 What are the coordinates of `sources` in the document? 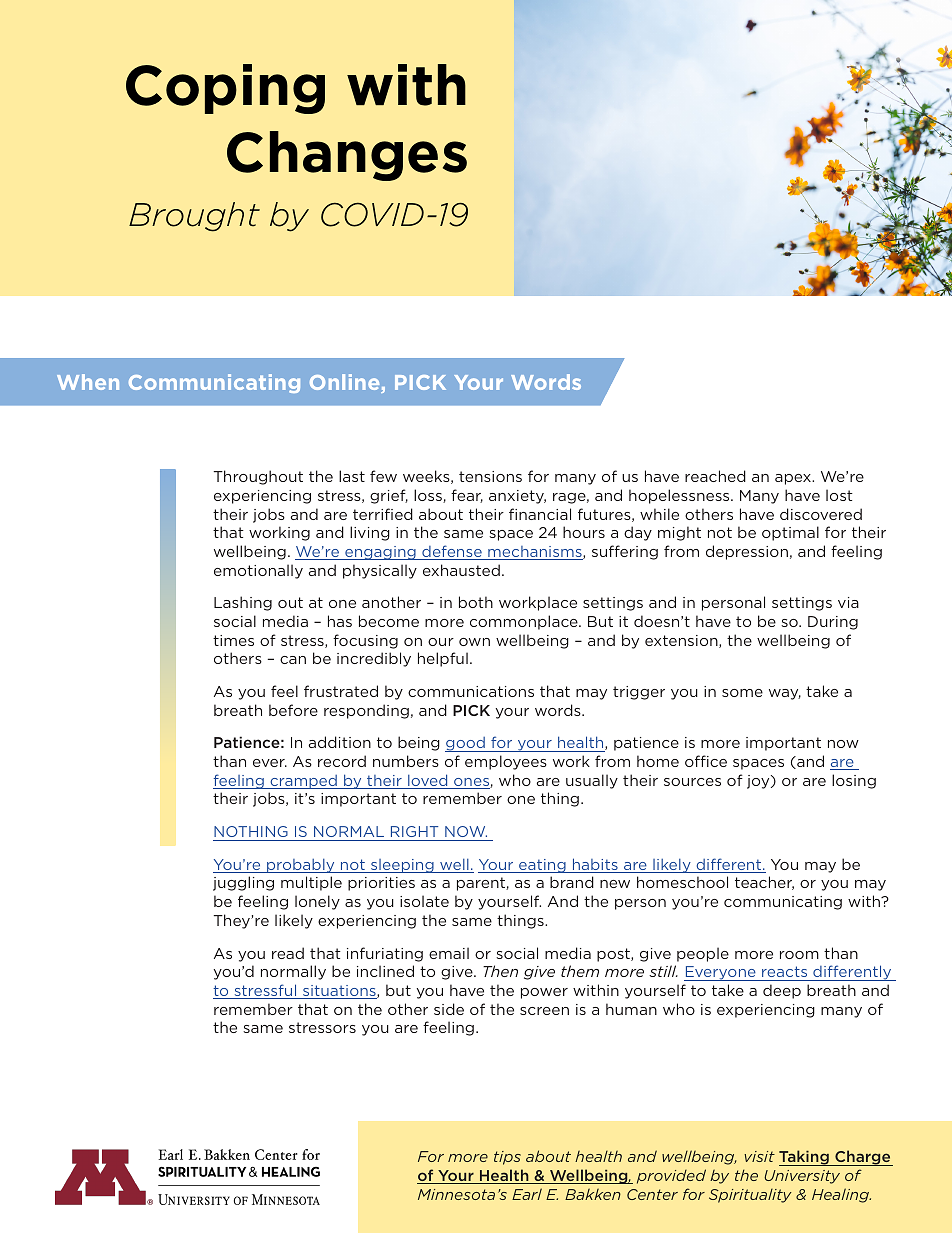 It's located at (692, 782).
